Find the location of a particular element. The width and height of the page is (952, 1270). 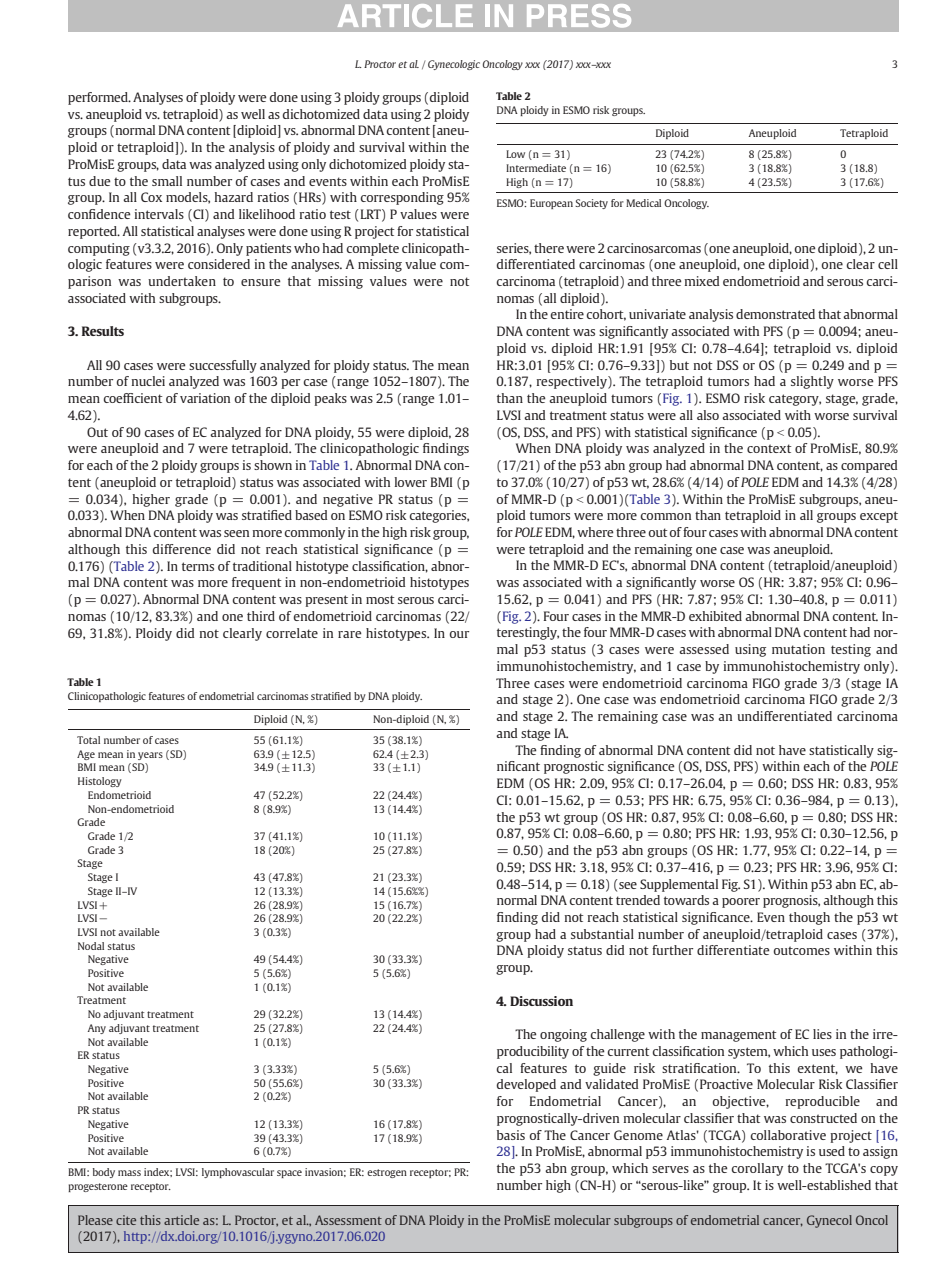

Medical is located at coordinates (643, 203).
